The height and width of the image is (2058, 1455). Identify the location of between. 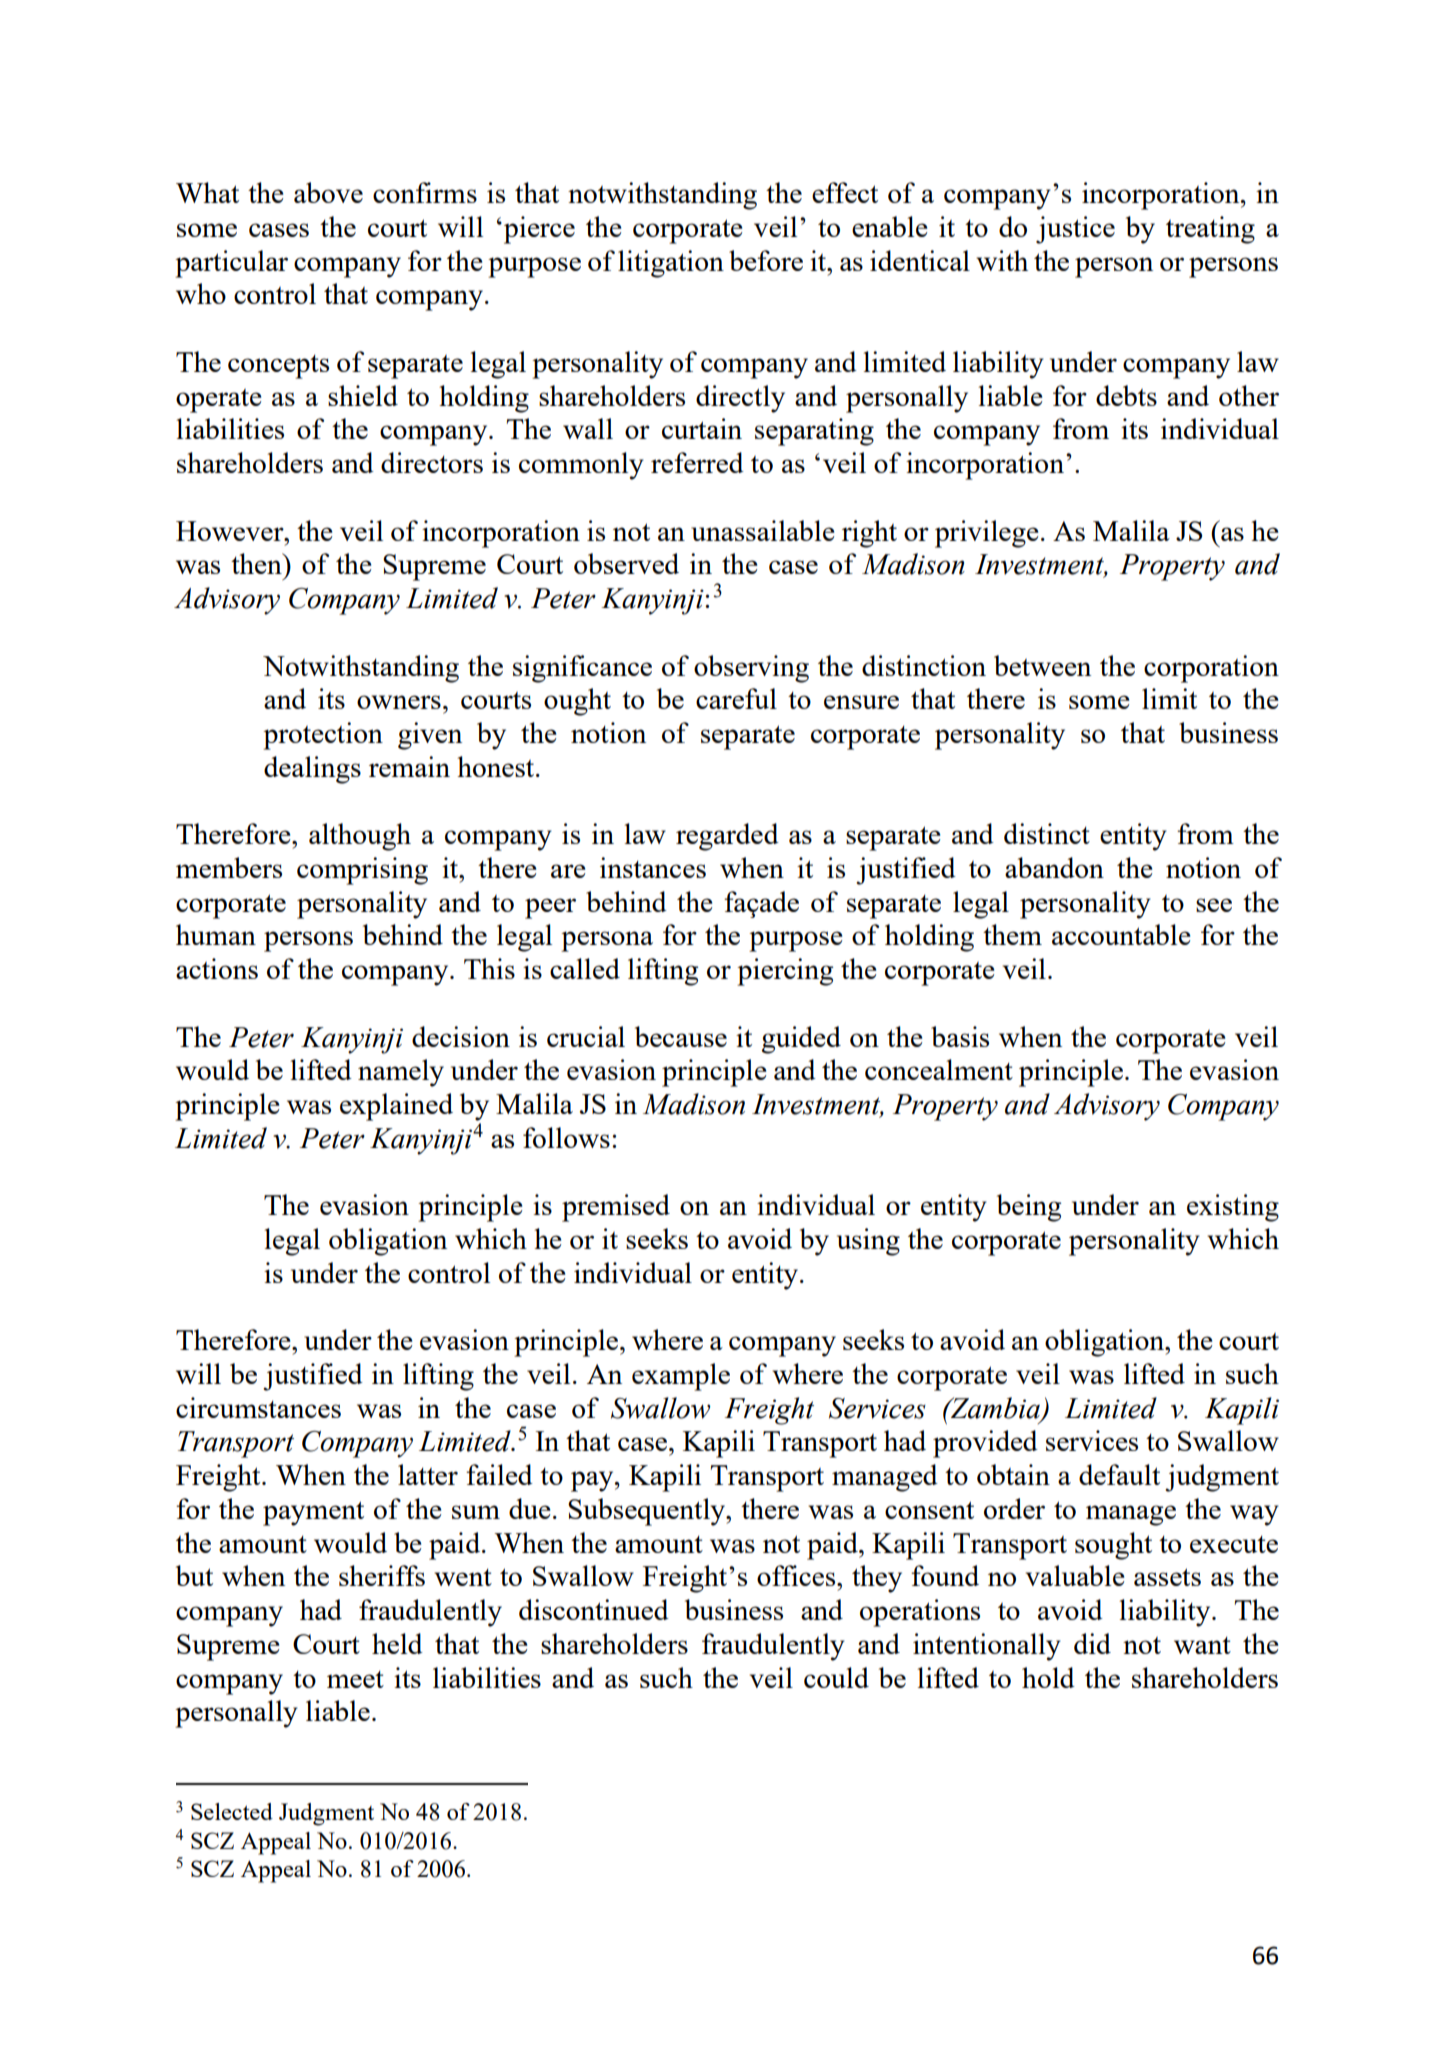
(1042, 665).
